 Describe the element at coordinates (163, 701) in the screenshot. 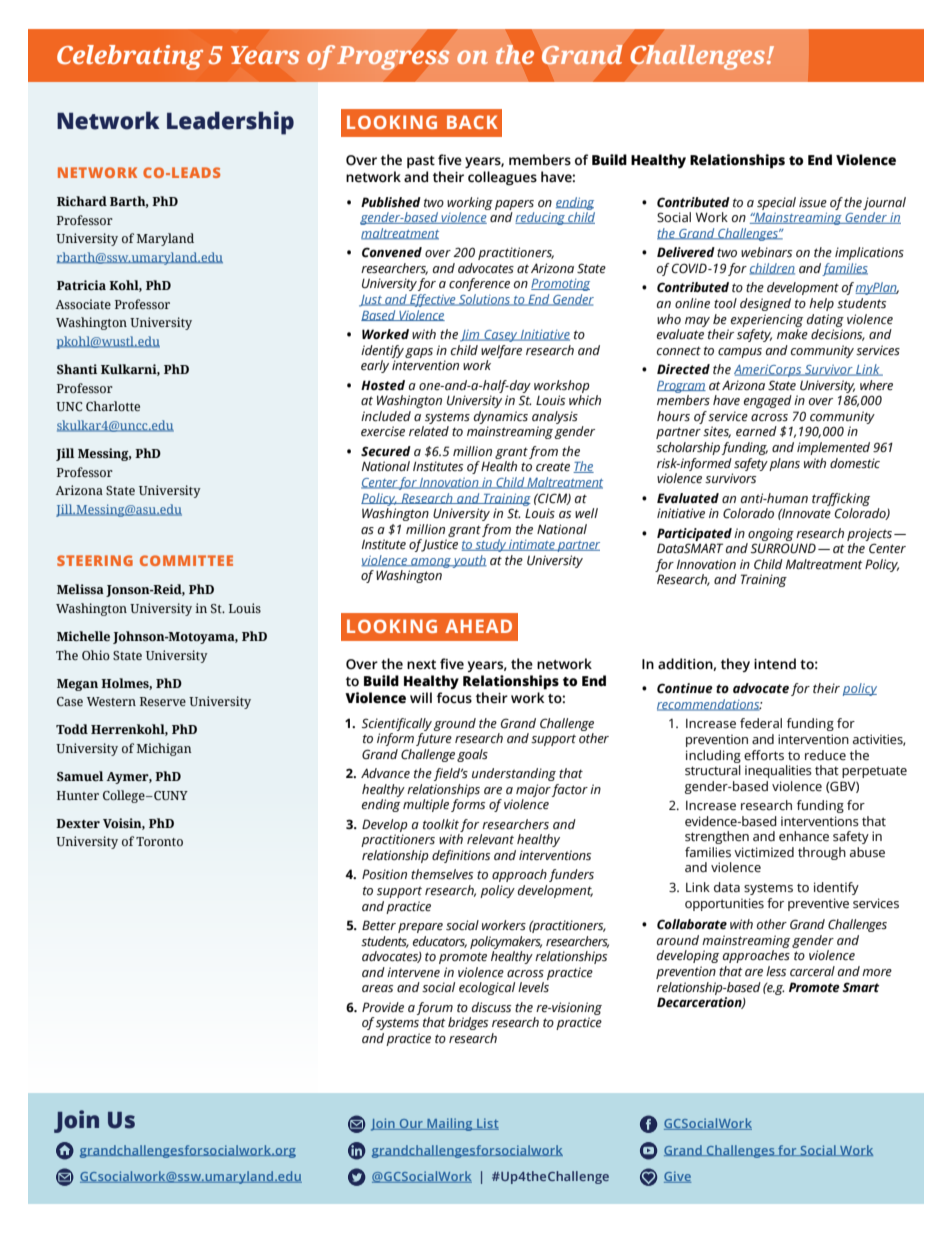

I see `Reserve` at that location.
